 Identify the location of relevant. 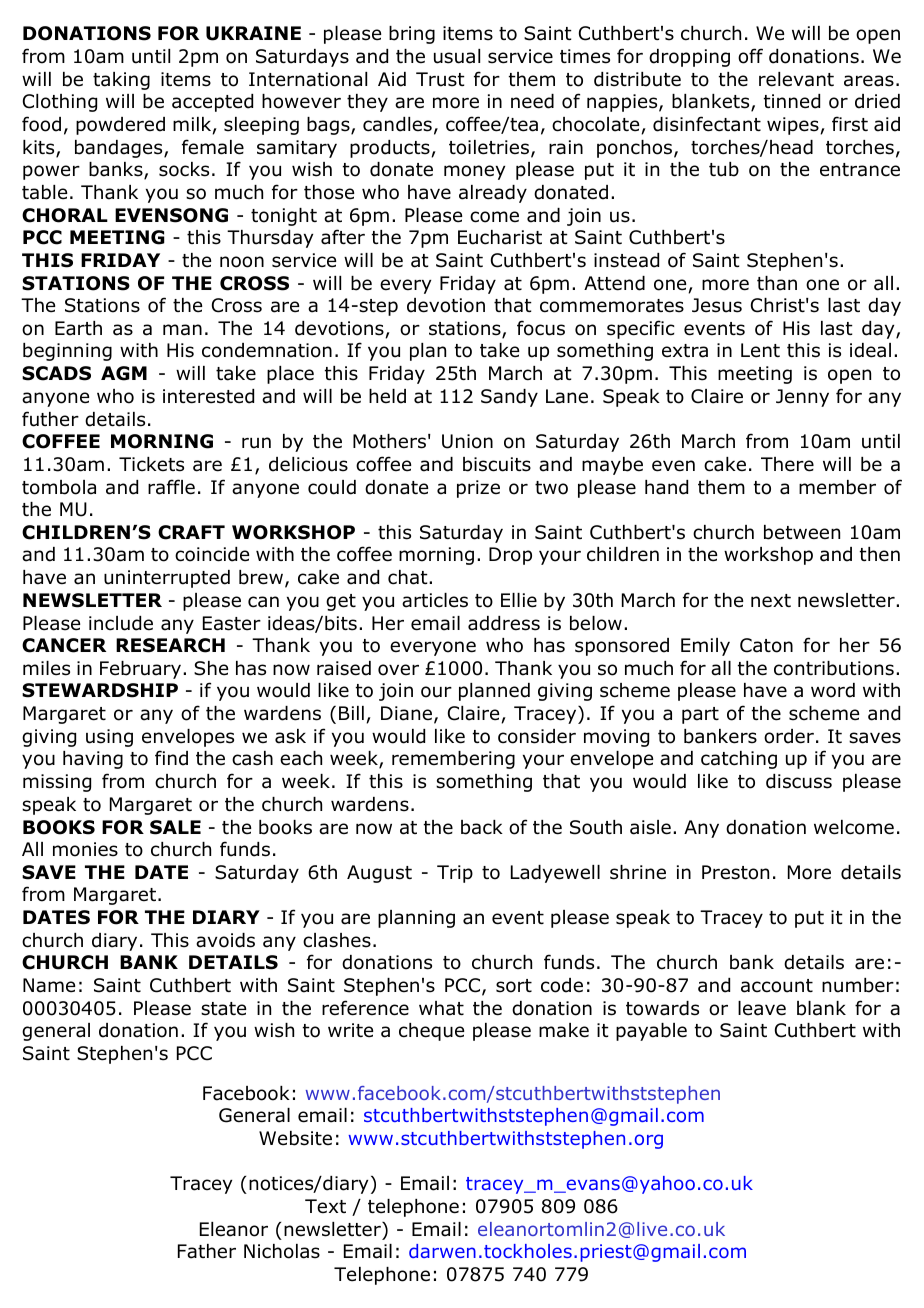
(796, 79).
